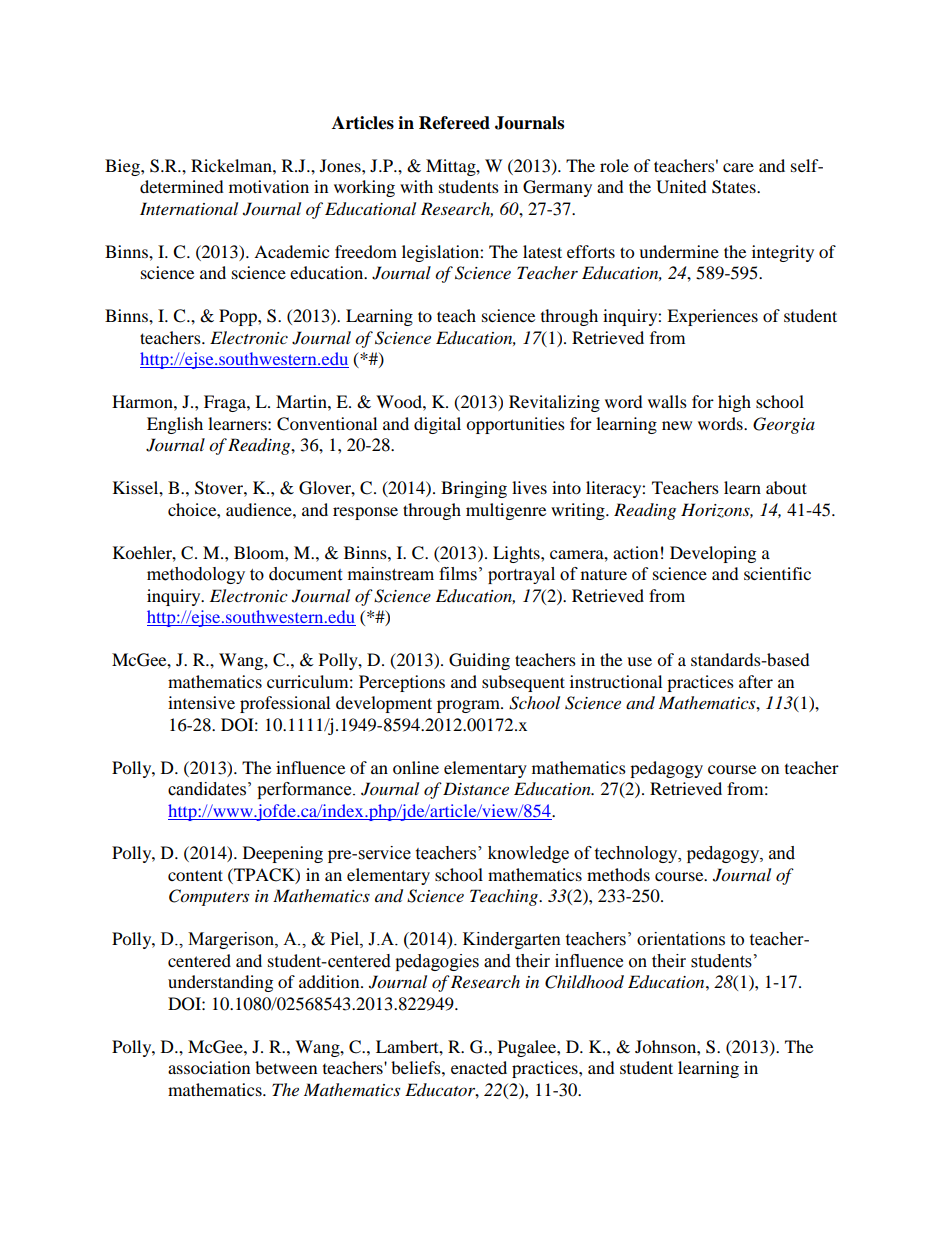 The image size is (952, 1233). Describe the element at coordinates (469, 706) in the screenshot. I see `program` at that location.
